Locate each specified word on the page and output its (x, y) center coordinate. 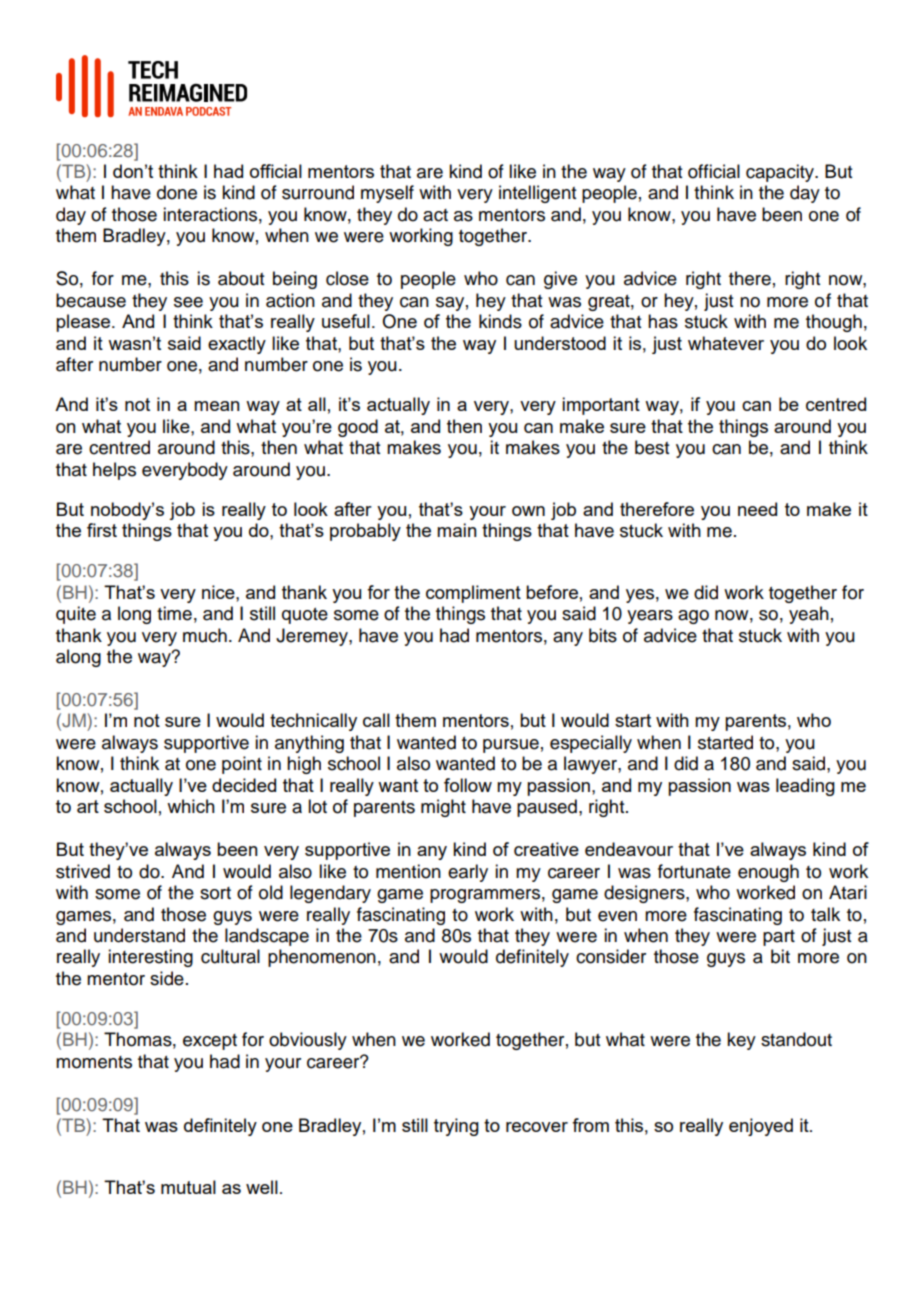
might (443, 808)
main (457, 530)
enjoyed (761, 1127)
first (102, 530)
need (757, 509)
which (191, 806)
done (177, 192)
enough (768, 873)
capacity (781, 173)
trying (456, 1127)
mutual (188, 1187)
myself (387, 194)
